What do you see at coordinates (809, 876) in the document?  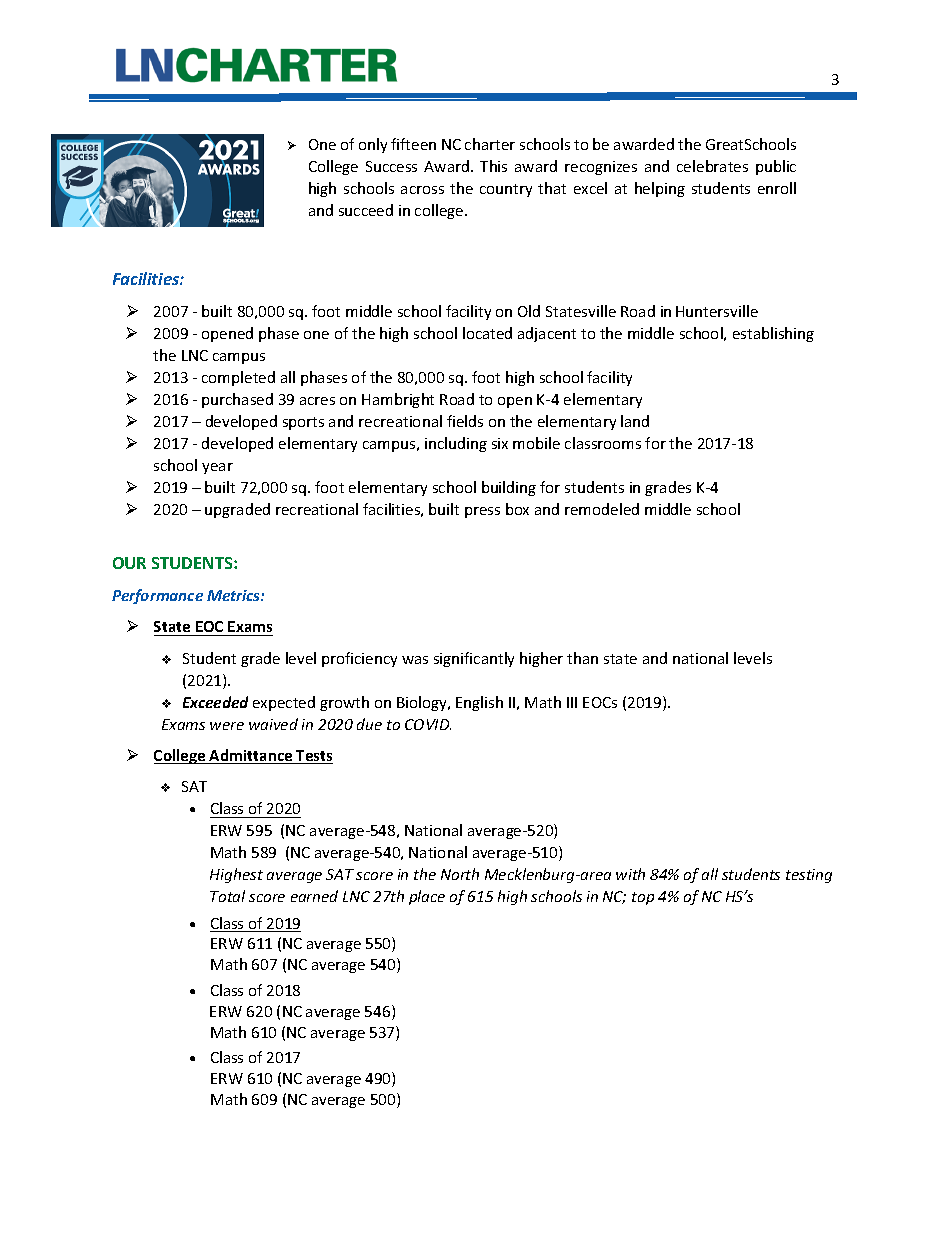 I see `testing` at bounding box center [809, 876].
